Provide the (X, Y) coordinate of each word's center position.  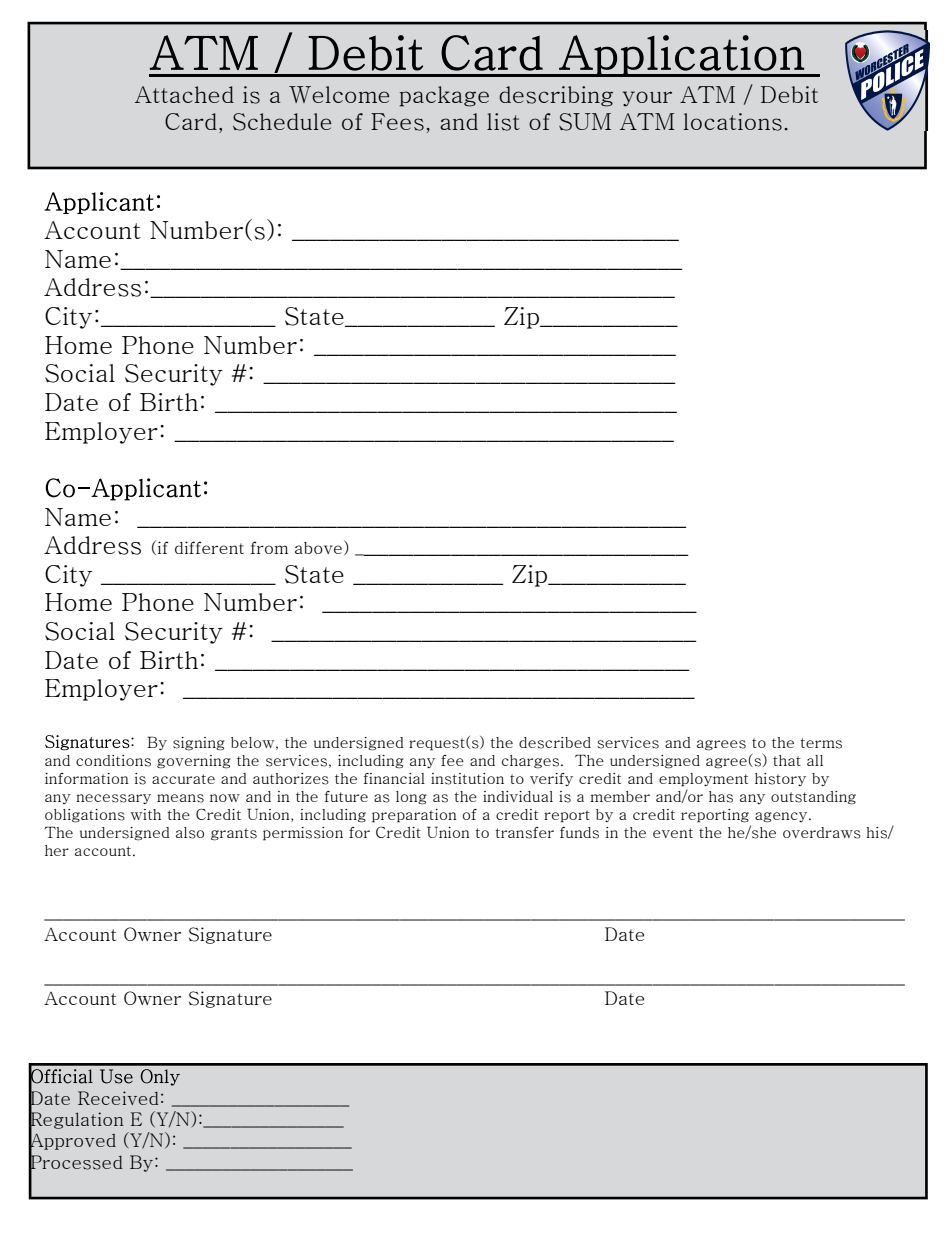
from (269, 547)
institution (467, 779)
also (190, 833)
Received (118, 1098)
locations (732, 122)
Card (191, 121)
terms (821, 743)
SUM (585, 122)
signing (199, 744)
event (673, 833)
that (787, 760)
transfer (524, 833)
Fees (397, 122)
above (318, 548)
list (503, 122)
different (209, 547)
